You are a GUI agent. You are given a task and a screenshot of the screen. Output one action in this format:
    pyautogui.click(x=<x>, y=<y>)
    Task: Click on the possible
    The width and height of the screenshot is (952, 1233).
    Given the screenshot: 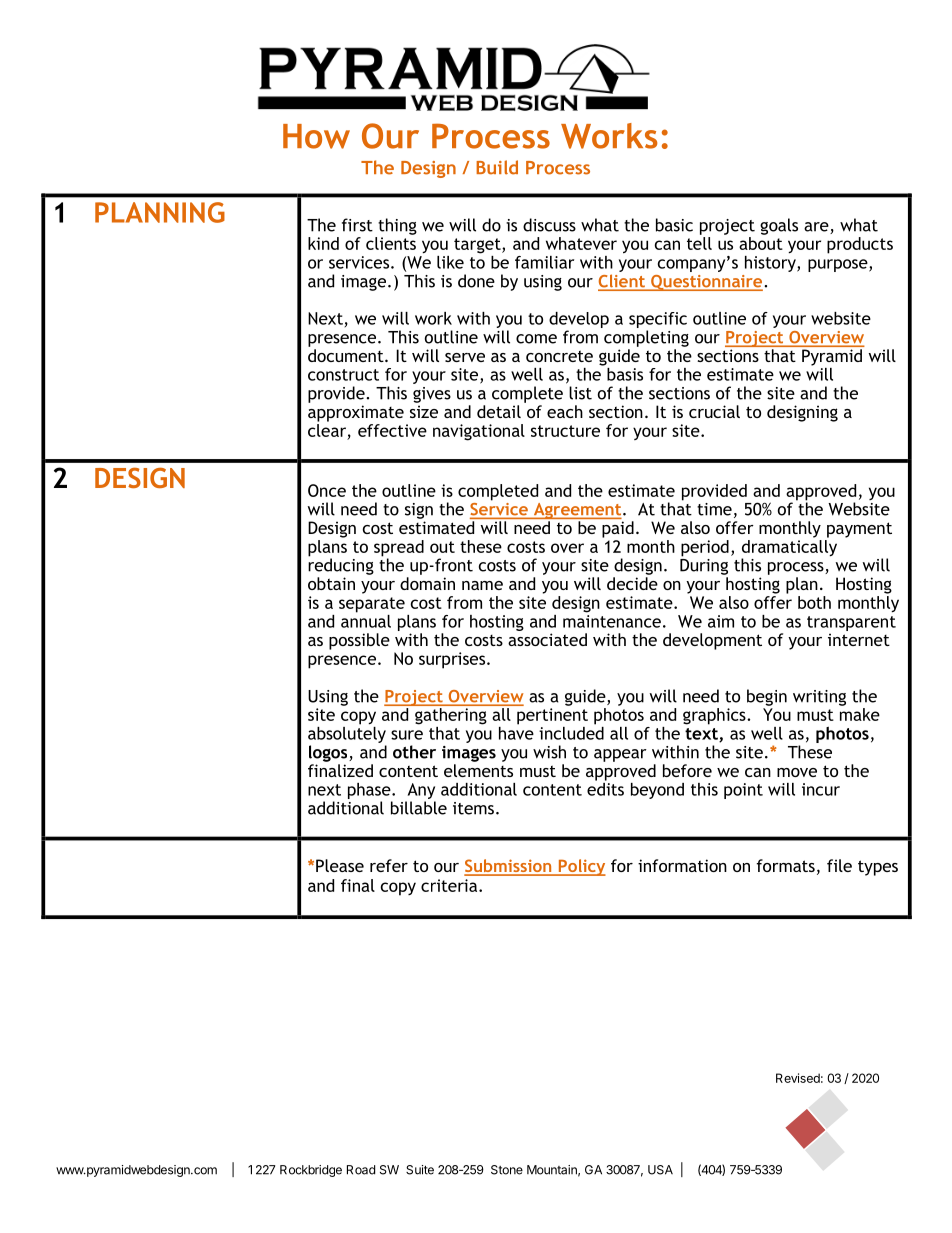 What is the action you would take?
    pyautogui.click(x=359, y=641)
